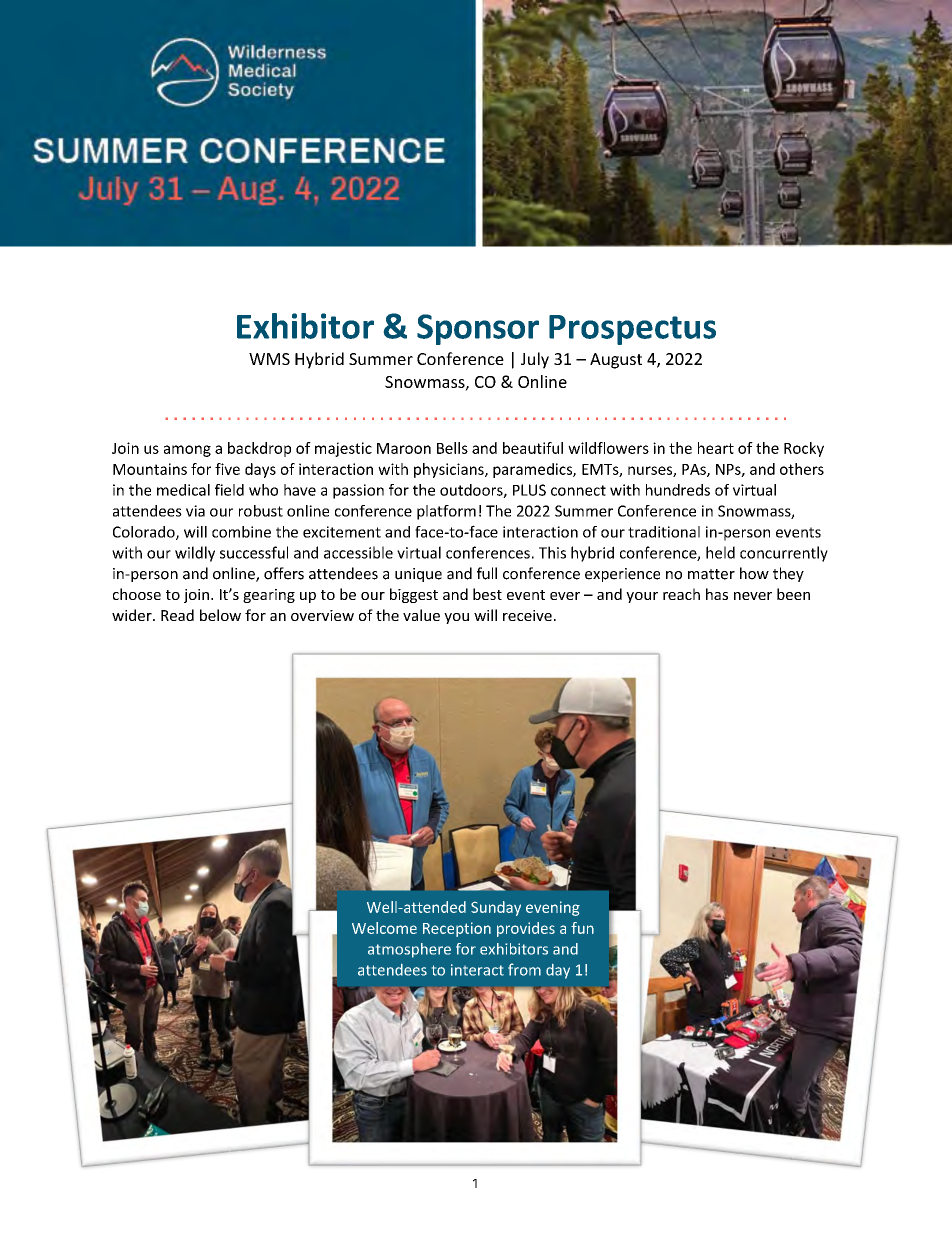 Image resolution: width=952 pixels, height=1233 pixels. Describe the element at coordinates (582, 928) in the screenshot. I see `fun` at that location.
